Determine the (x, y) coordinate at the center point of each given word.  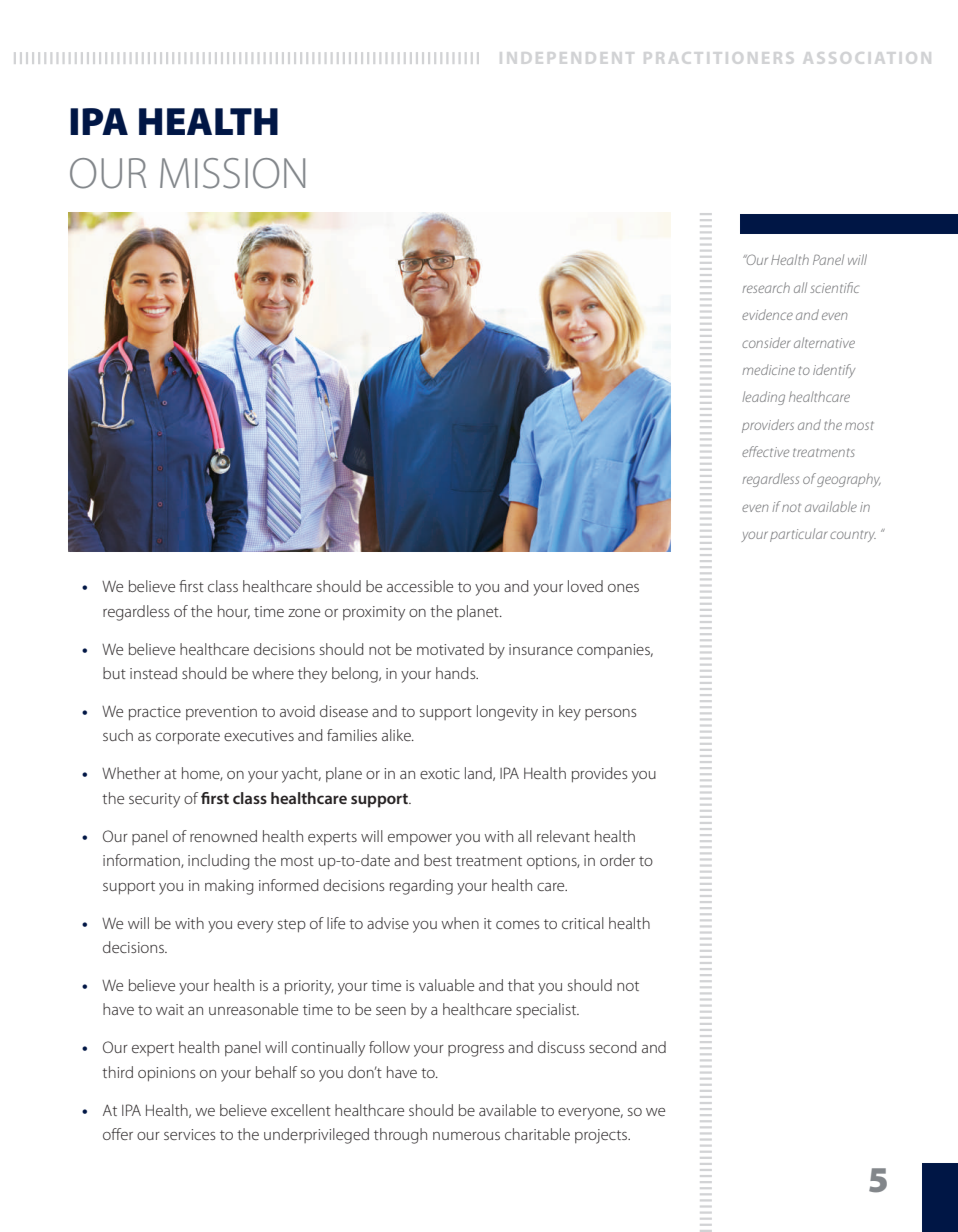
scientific (834, 287)
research (766, 287)
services (189, 1134)
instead (153, 673)
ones (623, 588)
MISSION (232, 173)
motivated (450, 649)
